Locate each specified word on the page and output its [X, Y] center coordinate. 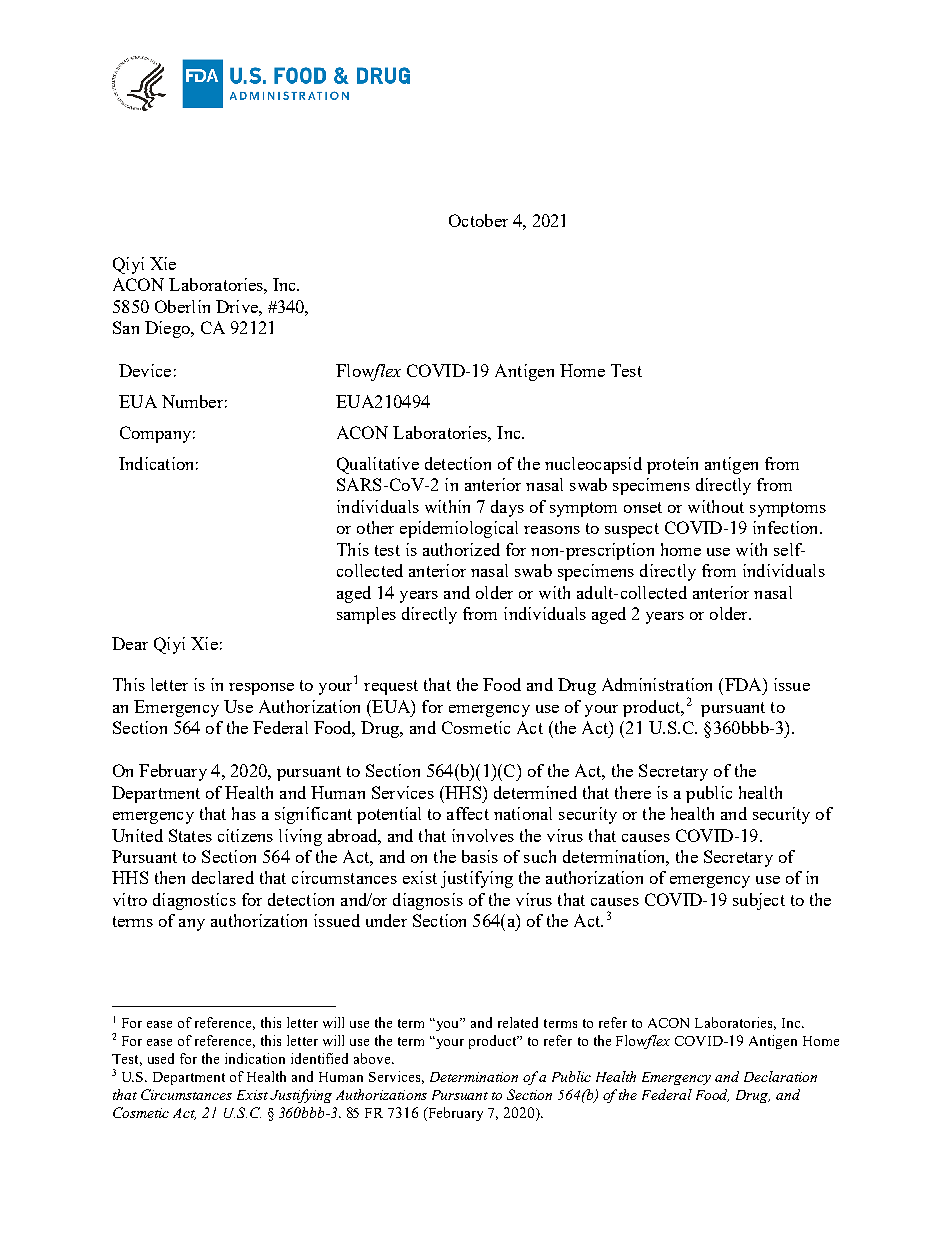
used [161, 1058]
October [478, 220]
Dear [130, 643]
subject [759, 901]
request [391, 687]
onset [643, 507]
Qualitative [378, 465]
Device [145, 370]
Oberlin [182, 306]
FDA [743, 684]
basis [480, 856]
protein [672, 465]
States [190, 835]
